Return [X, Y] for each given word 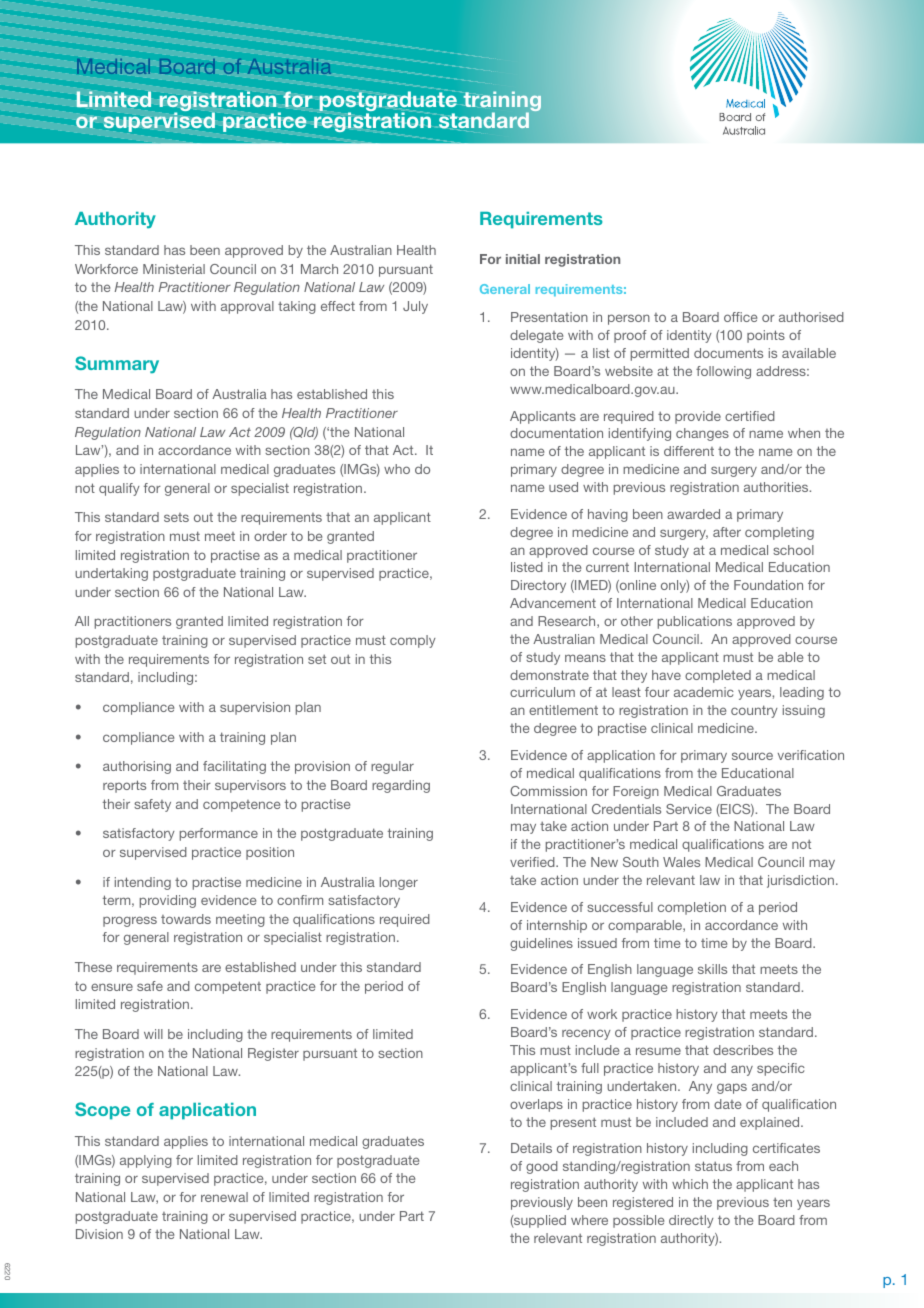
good [542, 1167]
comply [413, 641]
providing [168, 901]
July [415, 307]
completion [692, 908]
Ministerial [174, 269]
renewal [224, 1197]
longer [399, 883]
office [740, 317]
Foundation [768, 585]
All [82, 621]
